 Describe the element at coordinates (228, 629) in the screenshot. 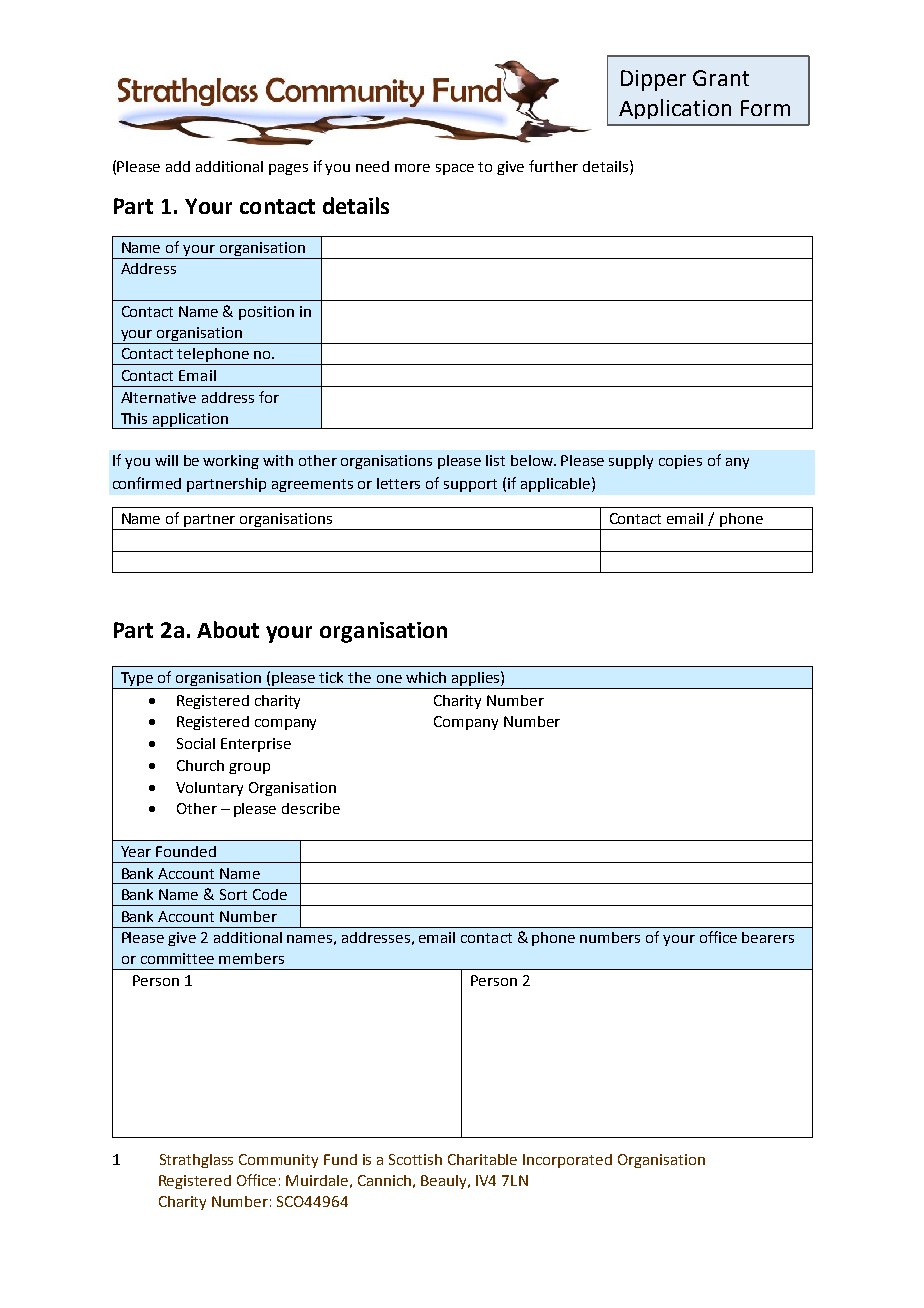

I see `About` at that location.
